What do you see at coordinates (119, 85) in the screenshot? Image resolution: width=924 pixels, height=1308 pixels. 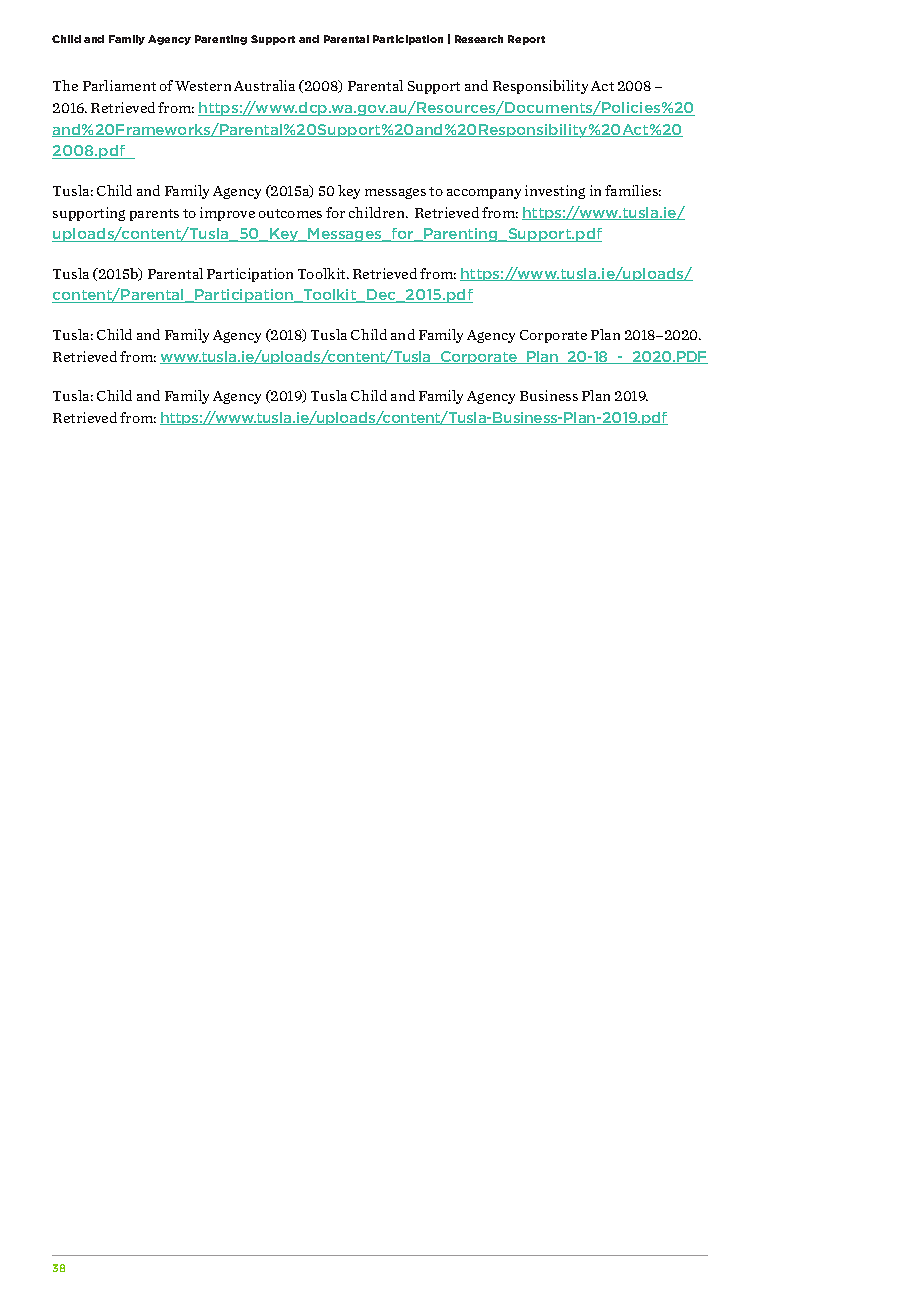 I see `Parliament` at bounding box center [119, 85].
